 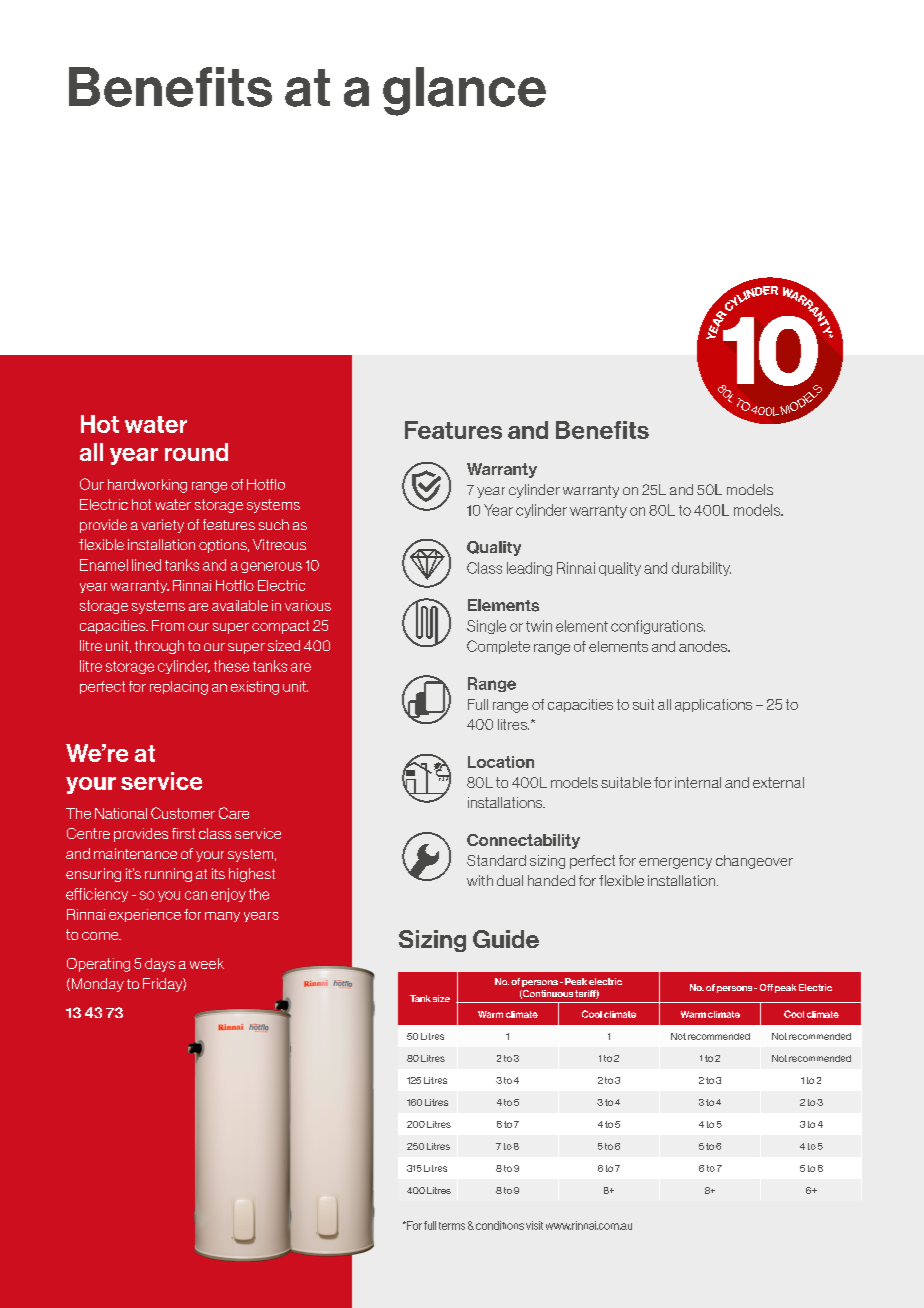 What do you see at coordinates (534, 1225) in the screenshot?
I see `visit` at bounding box center [534, 1225].
